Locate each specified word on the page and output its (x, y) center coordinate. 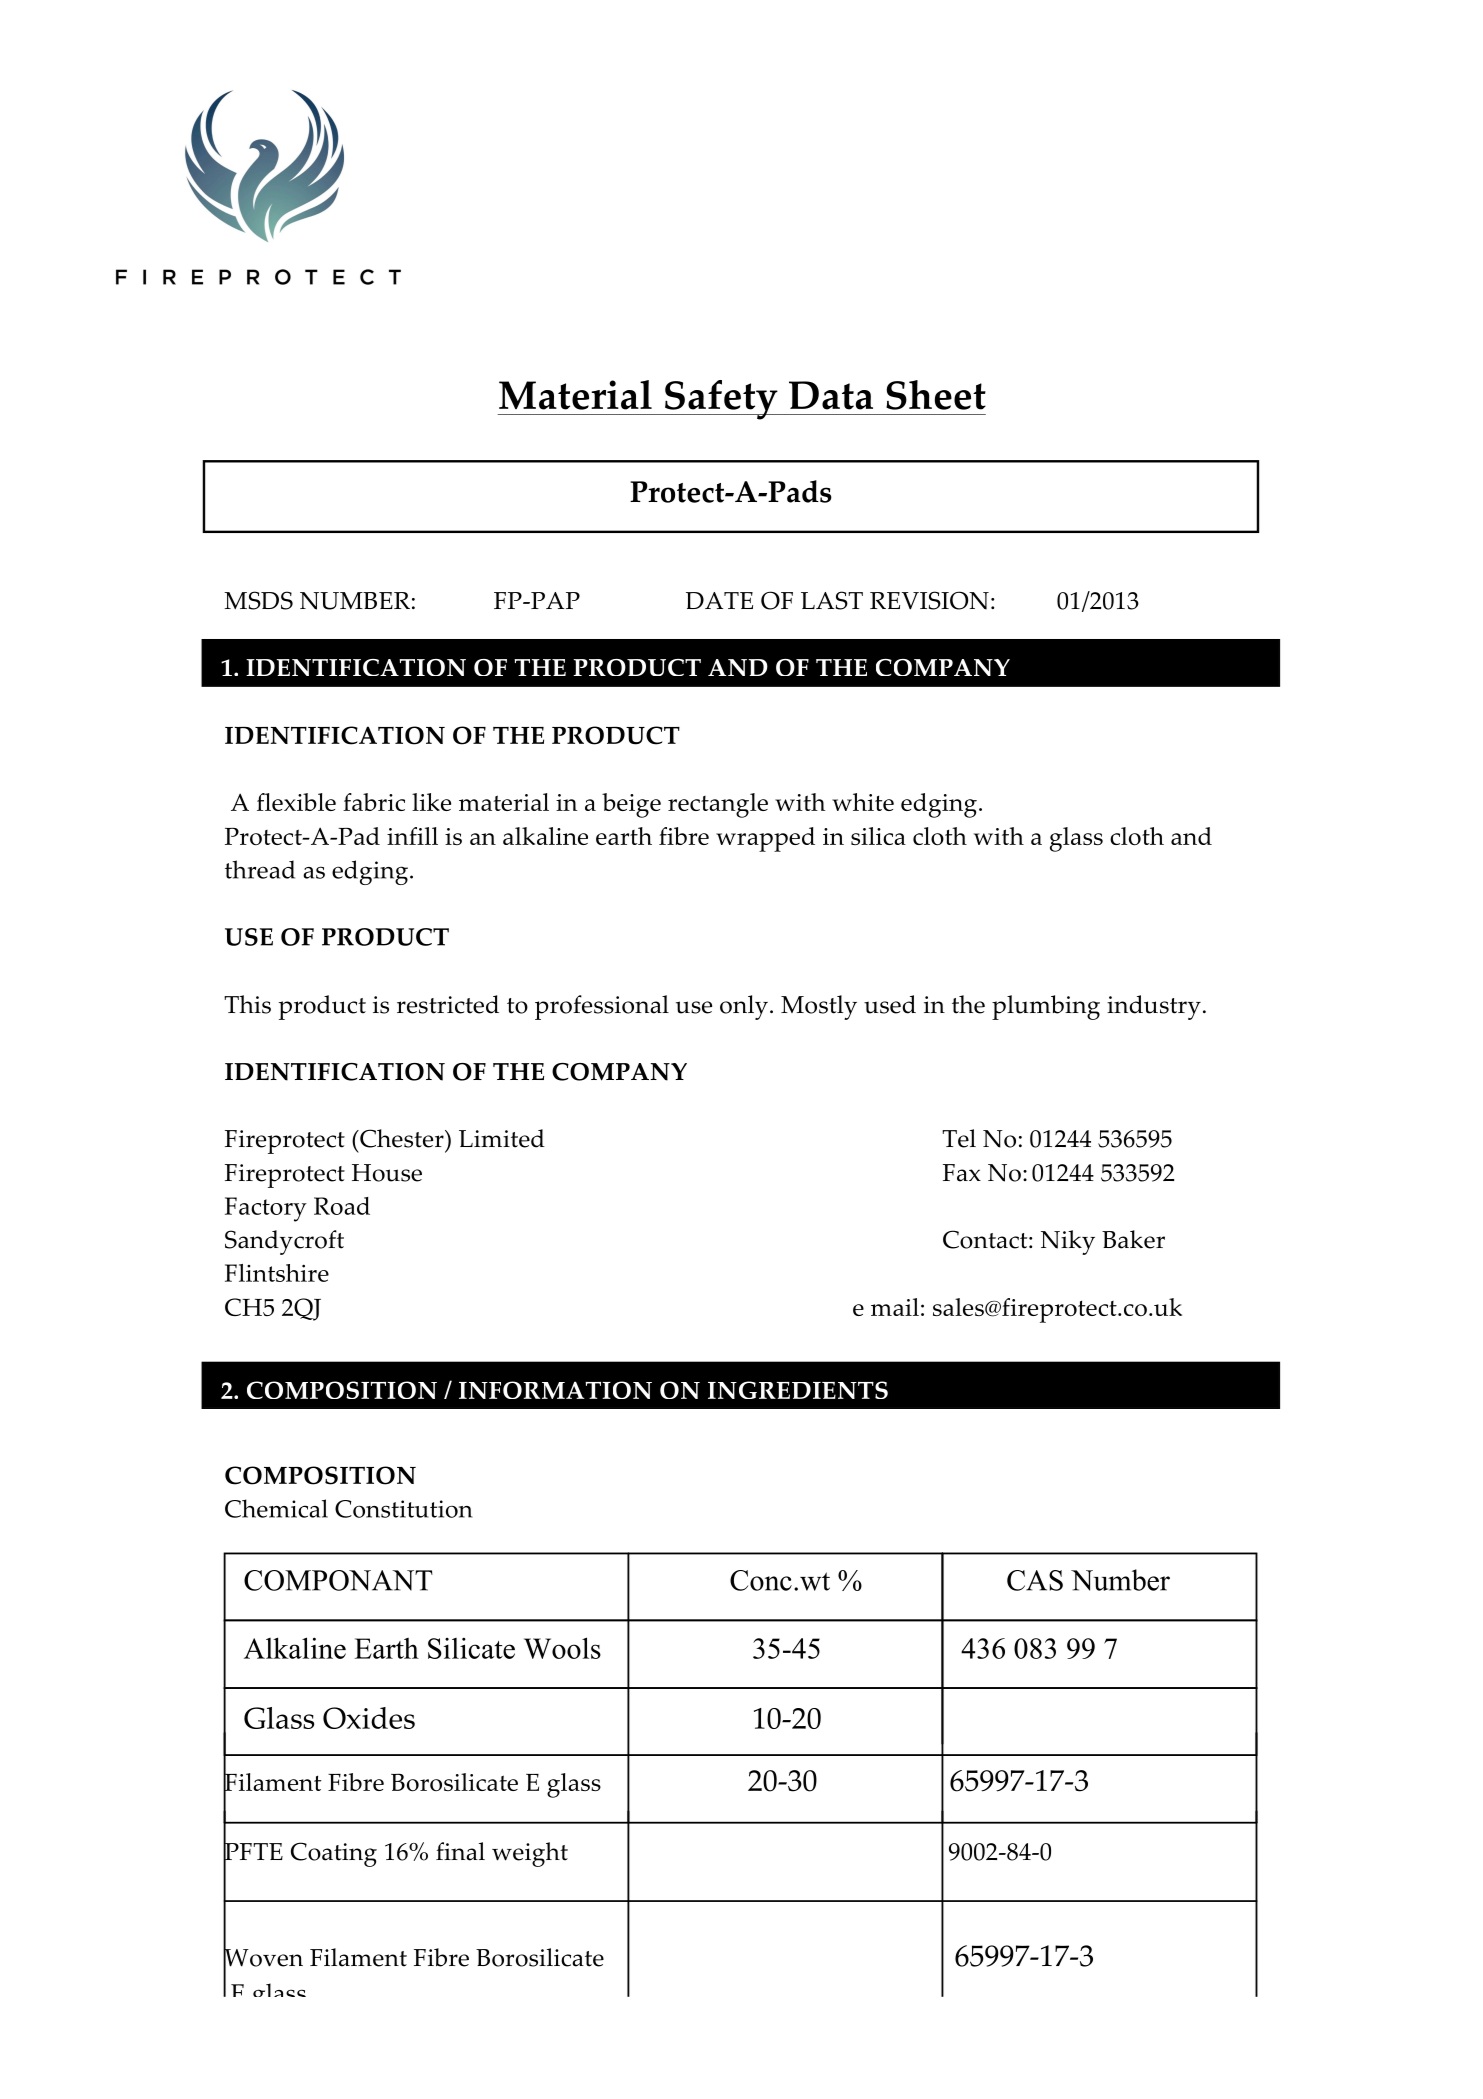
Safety (721, 400)
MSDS (258, 600)
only (744, 1007)
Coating (334, 1854)
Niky (1068, 1242)
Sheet (936, 395)
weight (530, 1854)
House (387, 1173)
